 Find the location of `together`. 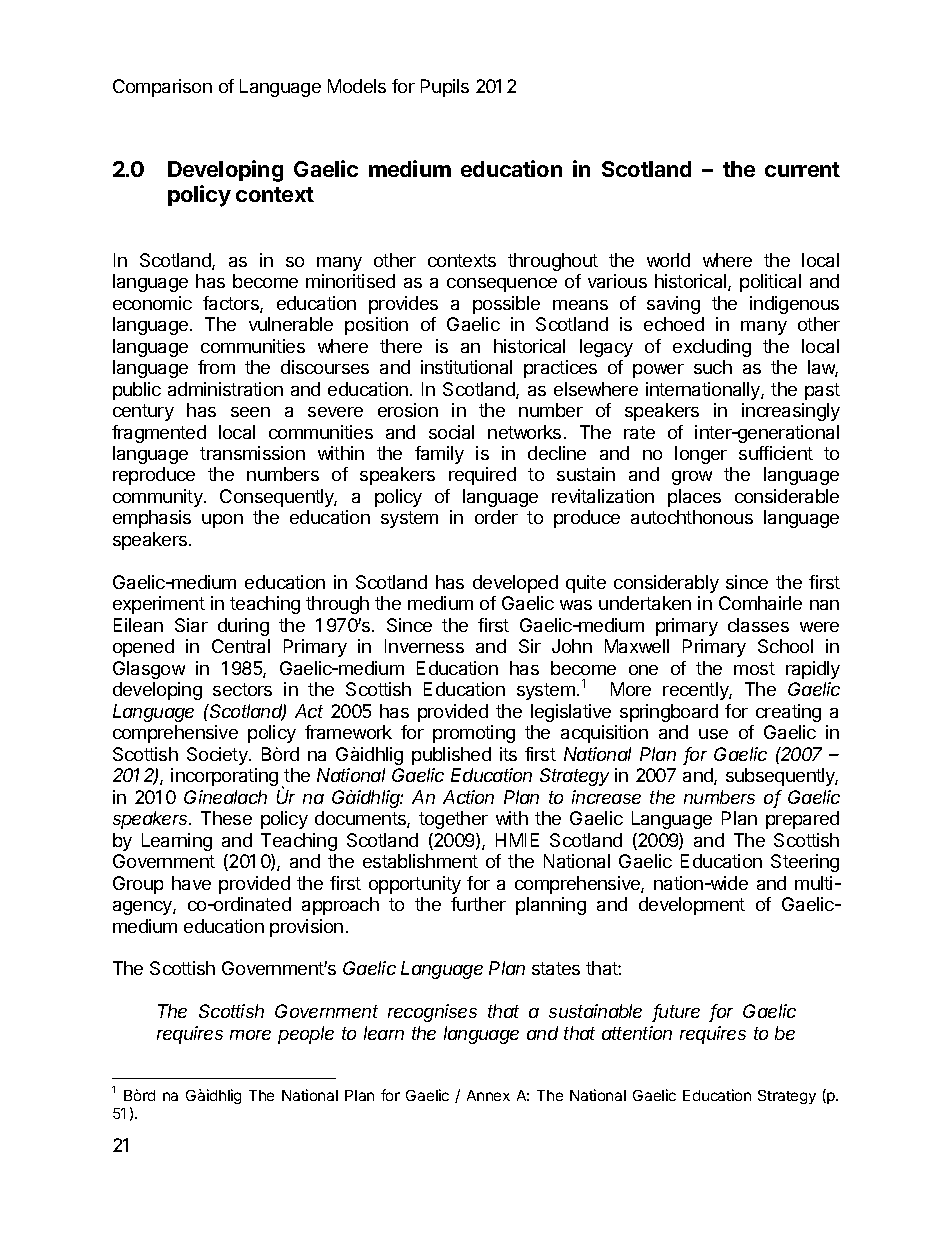

together is located at coordinates (453, 820).
